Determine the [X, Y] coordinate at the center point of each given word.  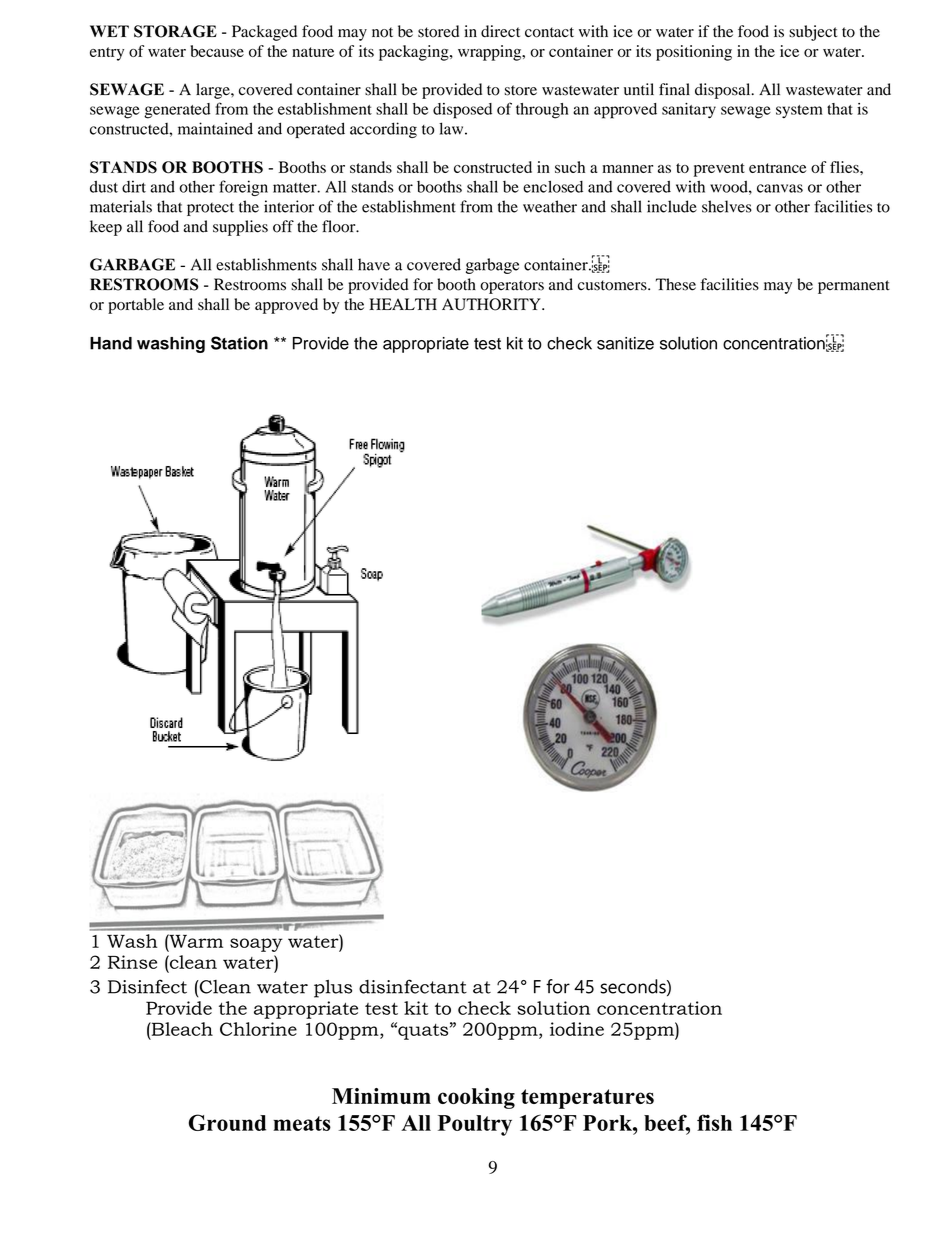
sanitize [625, 343]
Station [239, 343]
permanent [854, 287]
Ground [227, 1122]
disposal [724, 91]
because [217, 51]
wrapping [491, 53]
